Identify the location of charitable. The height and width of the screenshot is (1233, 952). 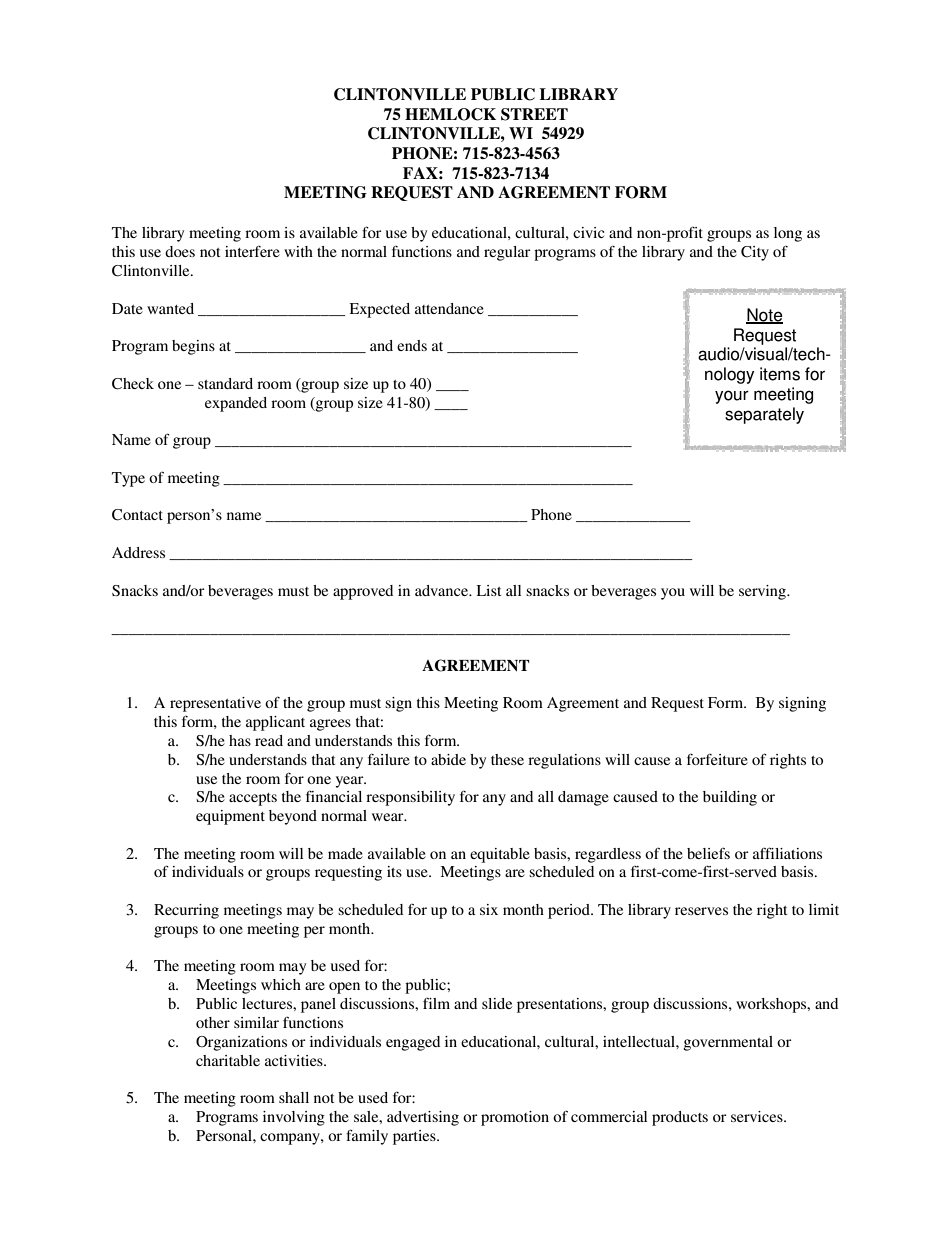
(228, 1060).
